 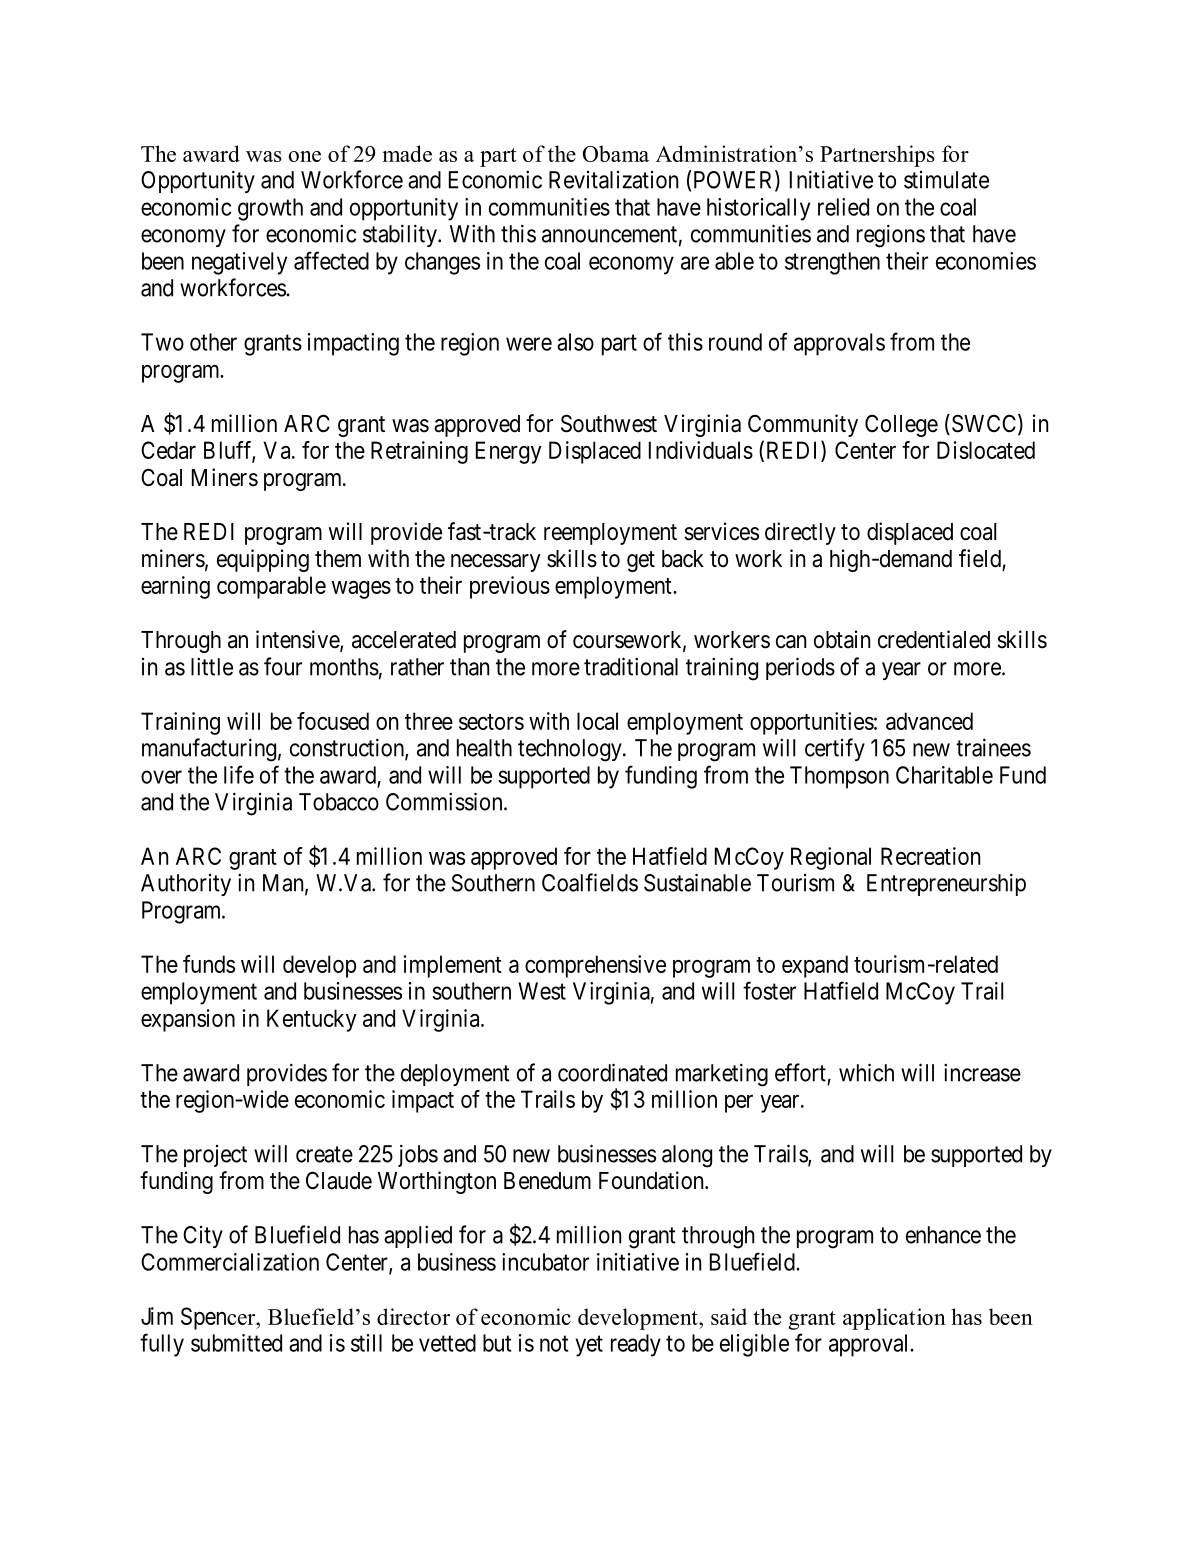 What do you see at coordinates (554, 1344) in the screenshot?
I see `not` at bounding box center [554, 1344].
